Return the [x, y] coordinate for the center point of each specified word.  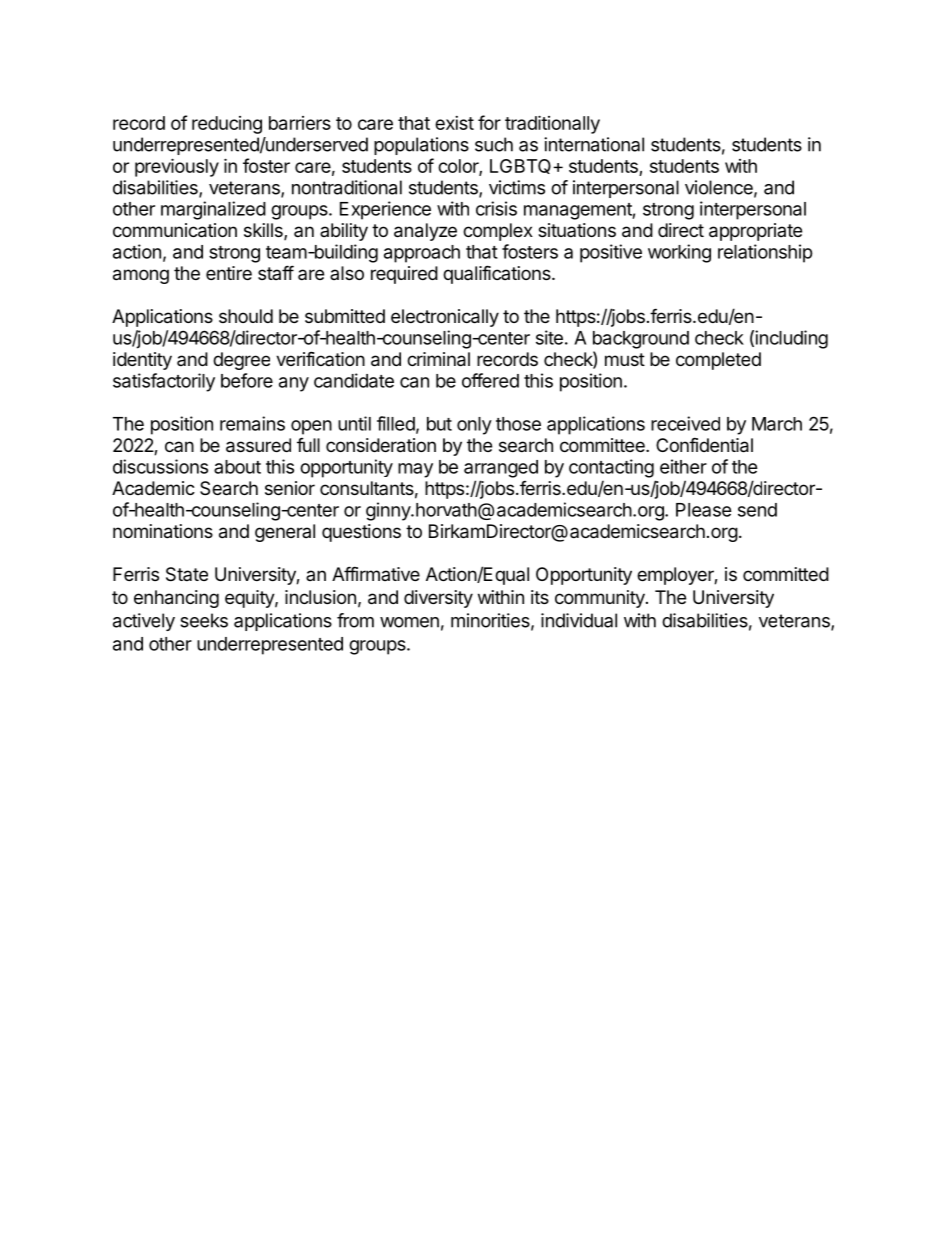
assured [258, 445]
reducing [227, 125]
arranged [501, 469]
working [679, 253]
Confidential [704, 445]
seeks [204, 620]
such [494, 144]
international [594, 144]
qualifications [498, 274]
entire [229, 273]
